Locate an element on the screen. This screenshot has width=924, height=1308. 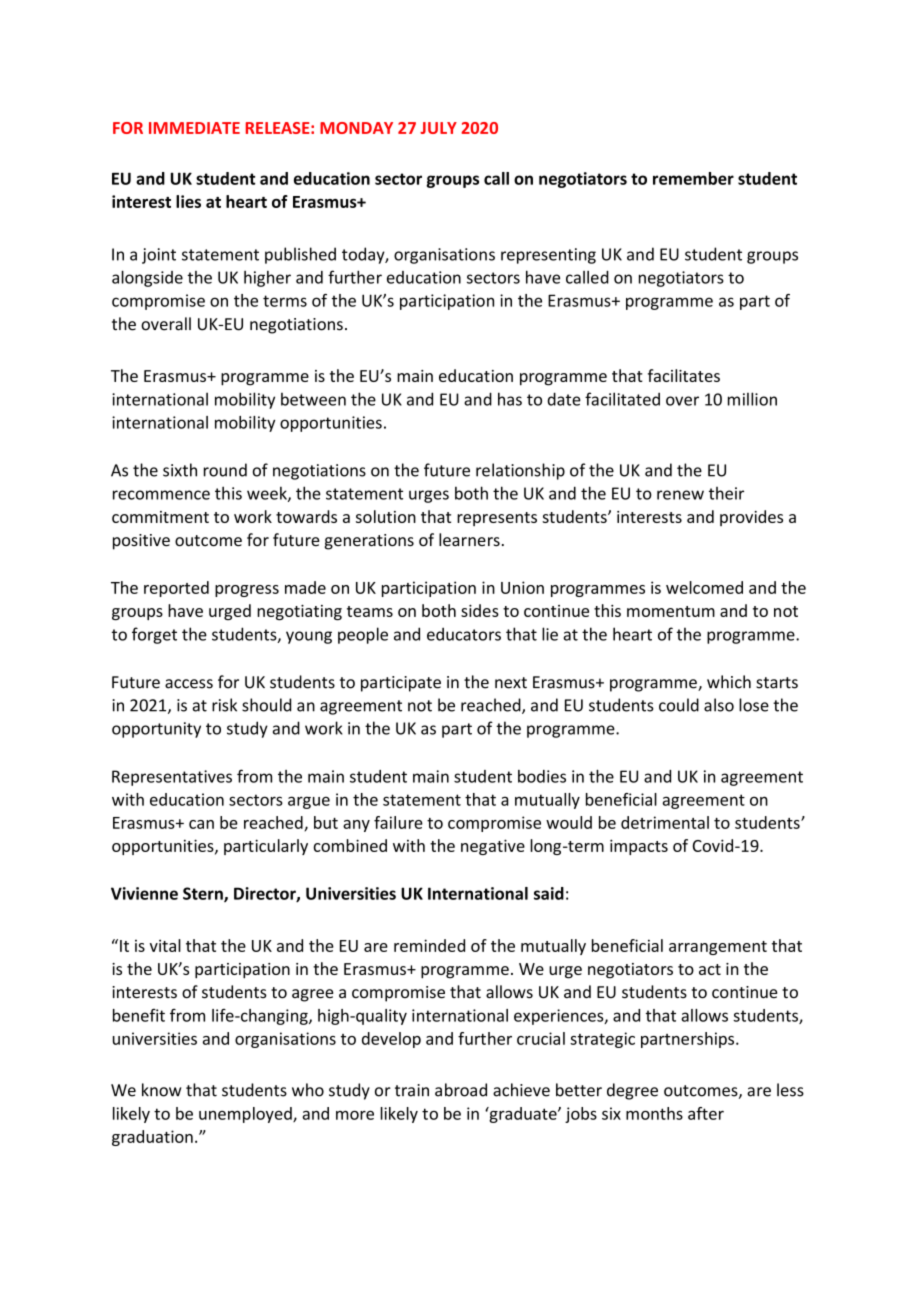
educators is located at coordinates (464, 634).
